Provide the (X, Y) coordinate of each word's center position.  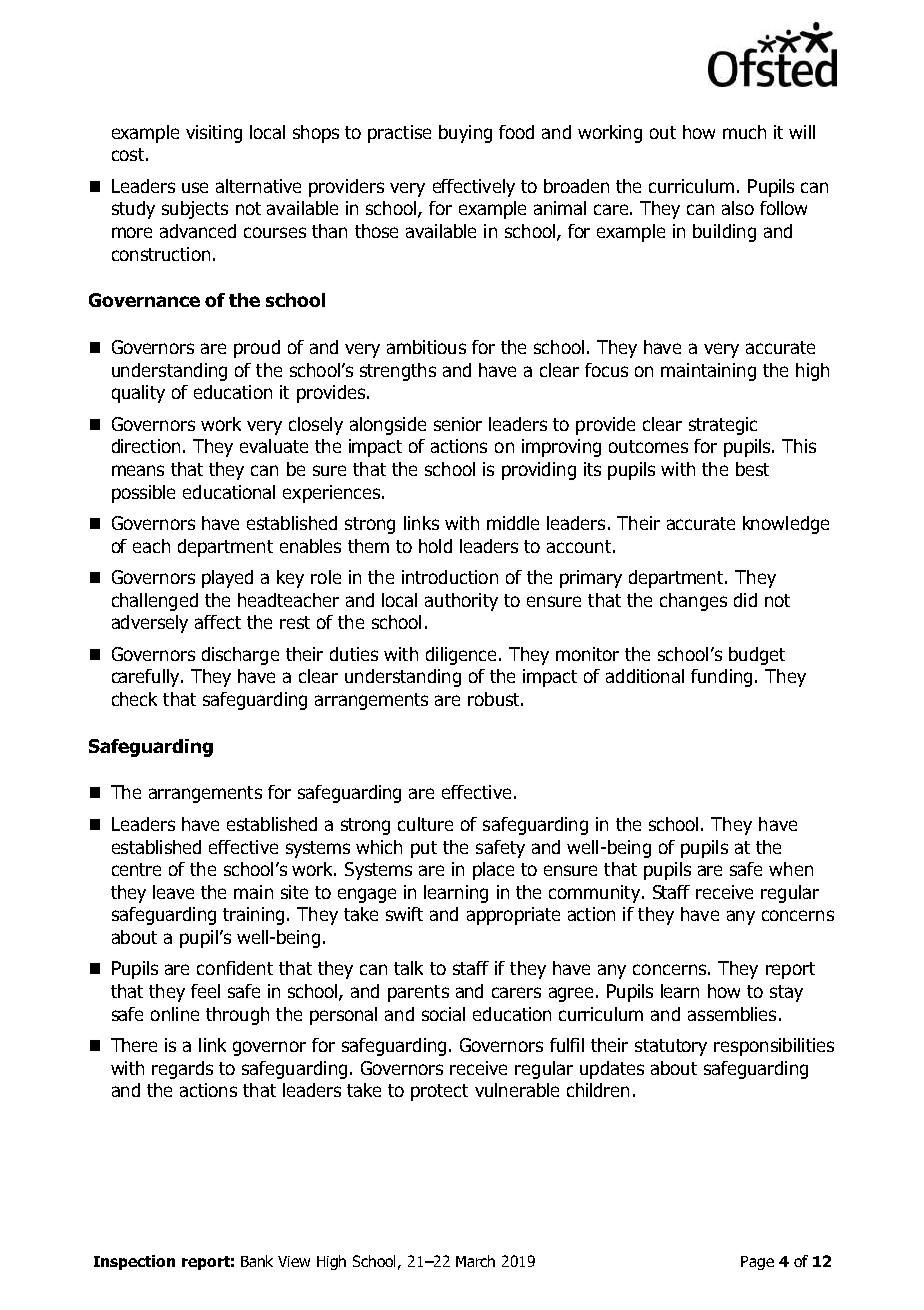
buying (465, 134)
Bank (257, 1261)
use (195, 187)
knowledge (786, 525)
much (744, 132)
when (791, 869)
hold (435, 546)
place (493, 871)
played (227, 579)
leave (173, 892)
